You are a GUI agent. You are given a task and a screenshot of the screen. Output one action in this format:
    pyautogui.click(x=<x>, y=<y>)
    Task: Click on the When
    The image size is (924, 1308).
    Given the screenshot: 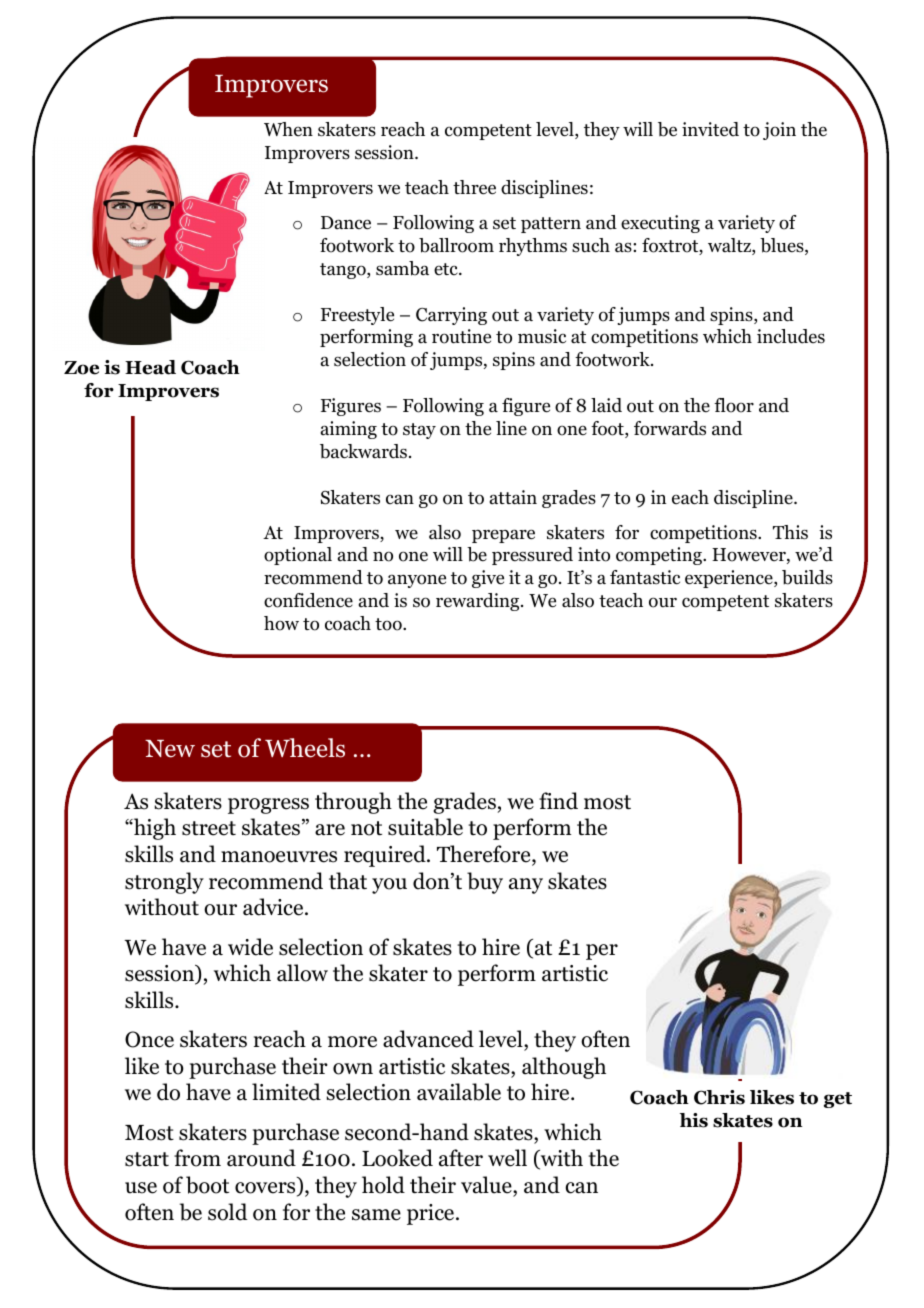 What is the action you would take?
    pyautogui.click(x=288, y=129)
